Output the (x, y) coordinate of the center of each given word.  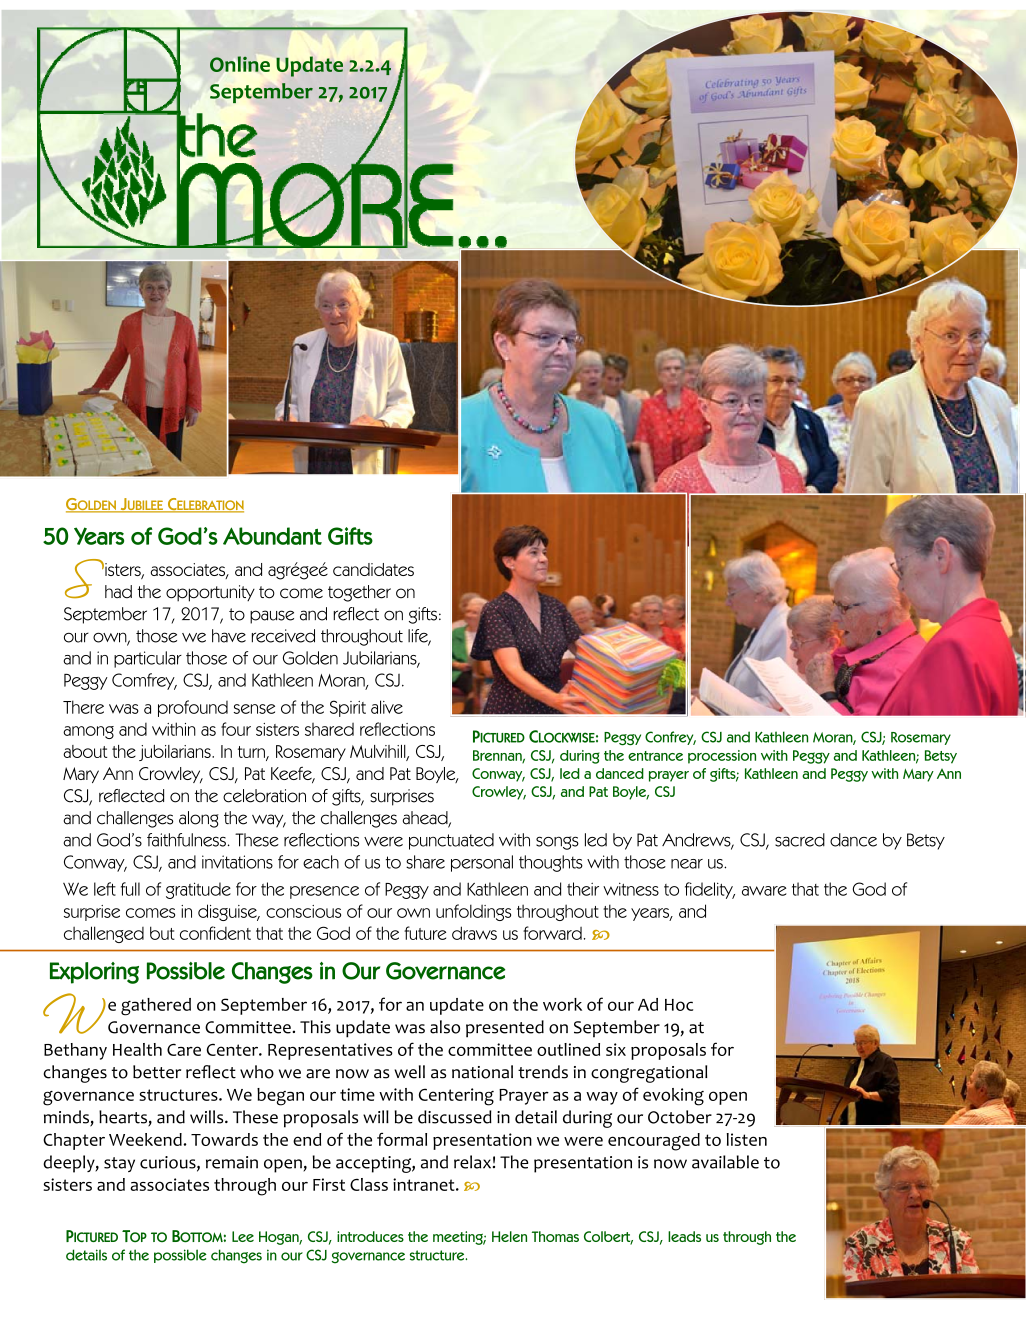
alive (387, 707)
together (359, 593)
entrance (655, 756)
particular (148, 659)
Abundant (272, 536)
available (725, 1162)
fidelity (710, 890)
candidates (373, 569)
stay (119, 1164)
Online (240, 64)
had (118, 592)
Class (369, 1184)
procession (722, 757)
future (425, 933)
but (162, 933)
